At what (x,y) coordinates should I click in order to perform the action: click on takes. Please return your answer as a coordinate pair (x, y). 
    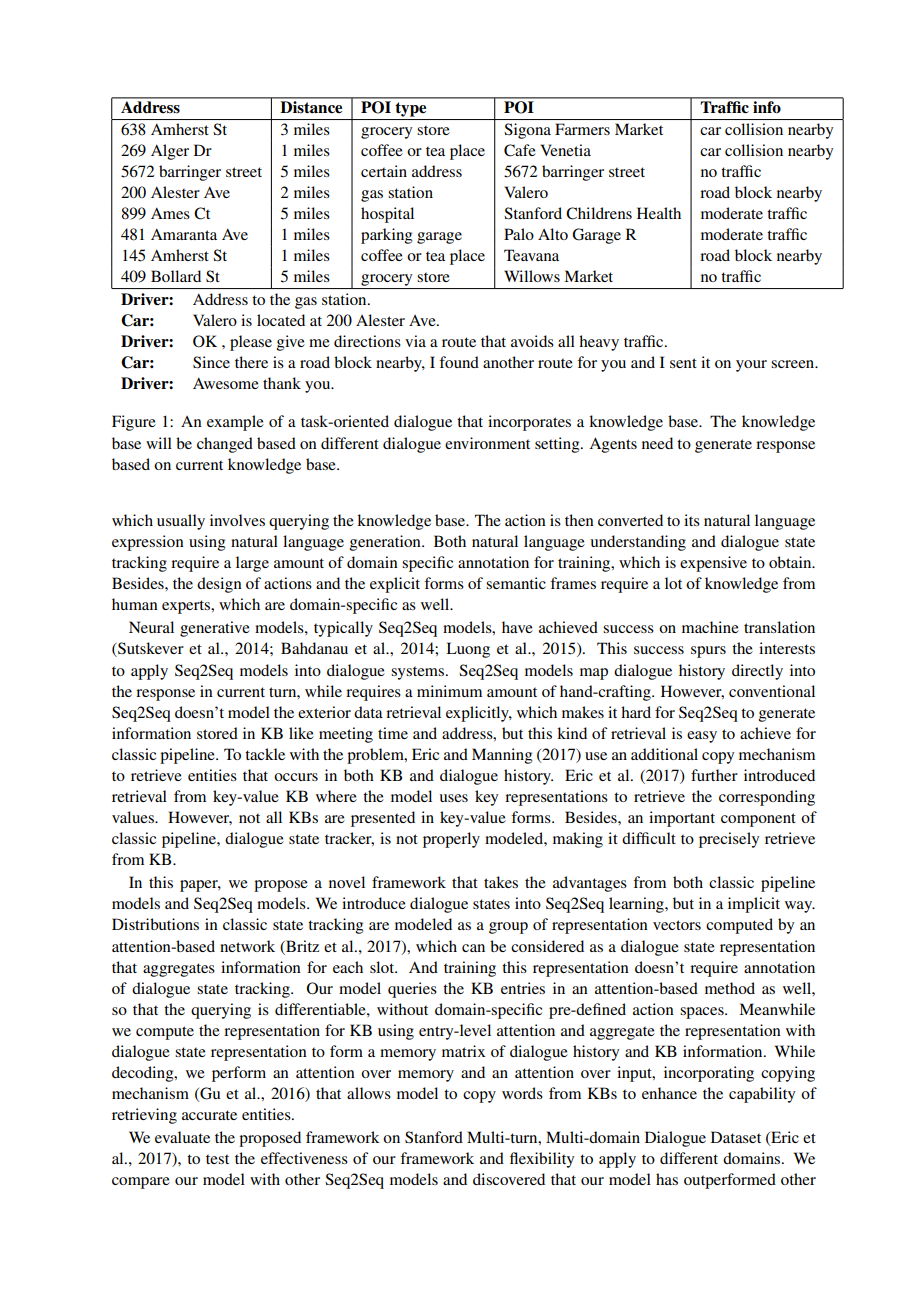
    Looking at the image, I should click on (501, 882).
